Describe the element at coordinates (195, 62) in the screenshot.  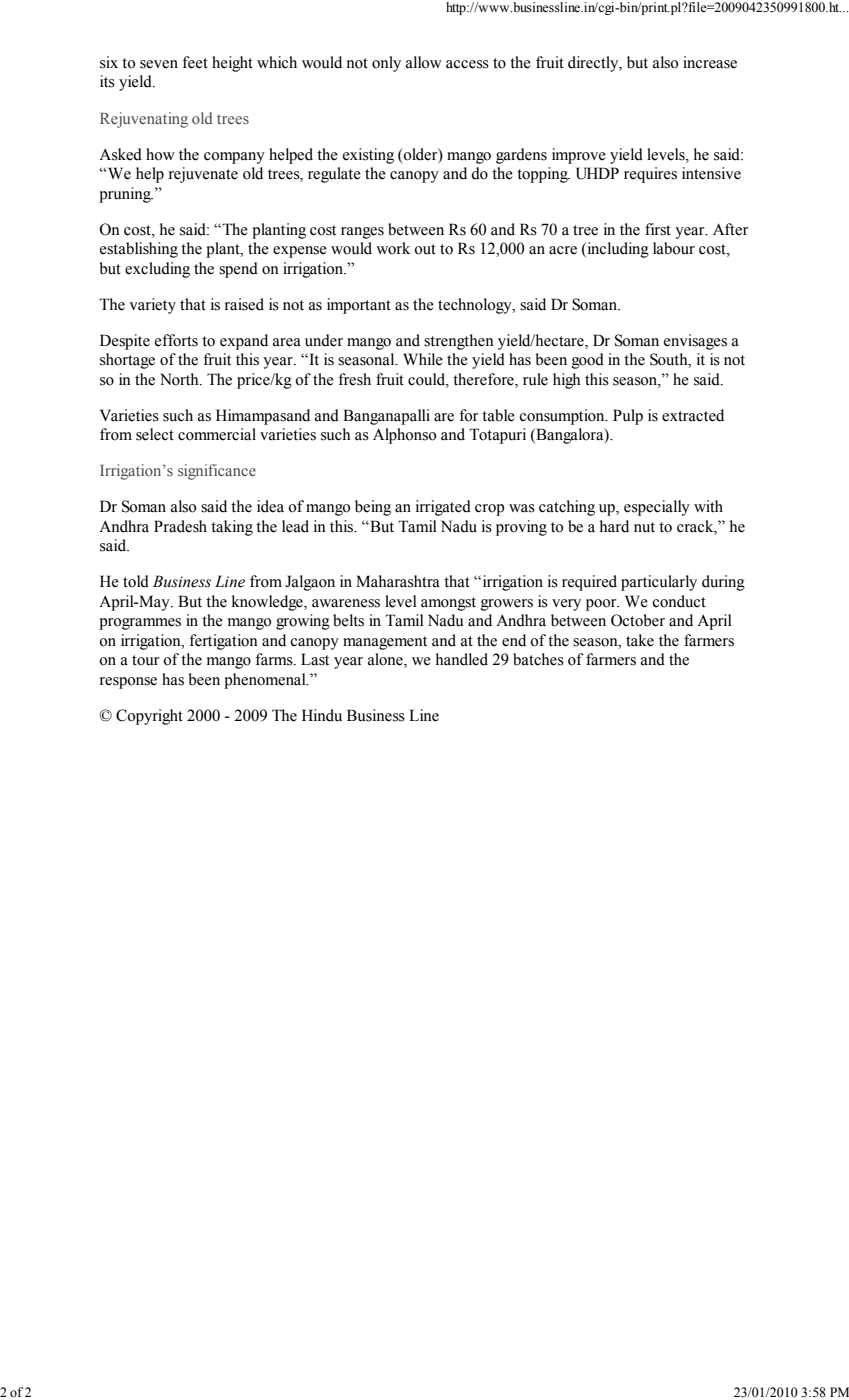
I see `feet` at that location.
